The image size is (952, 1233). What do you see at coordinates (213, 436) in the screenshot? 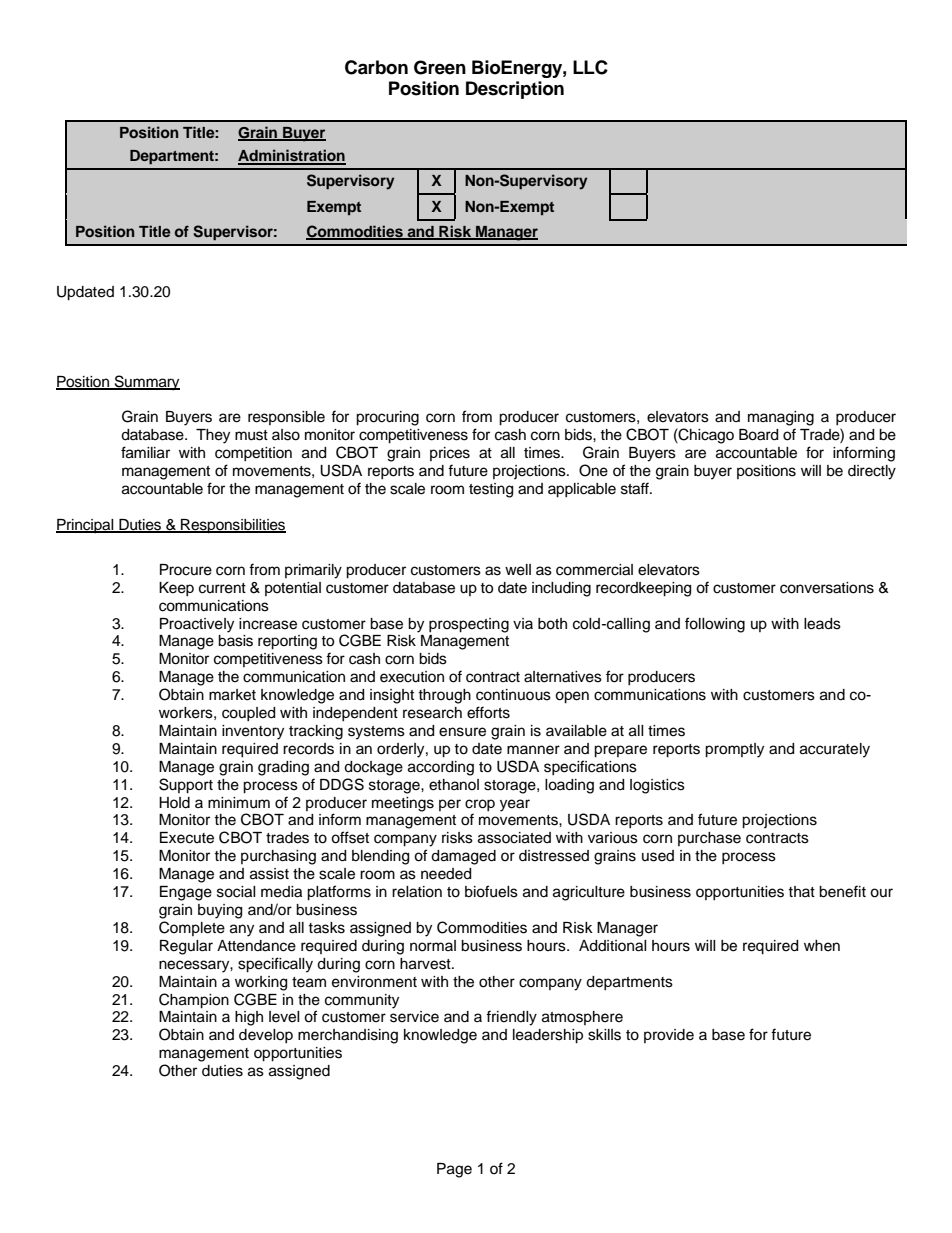
I see `They` at bounding box center [213, 436].
